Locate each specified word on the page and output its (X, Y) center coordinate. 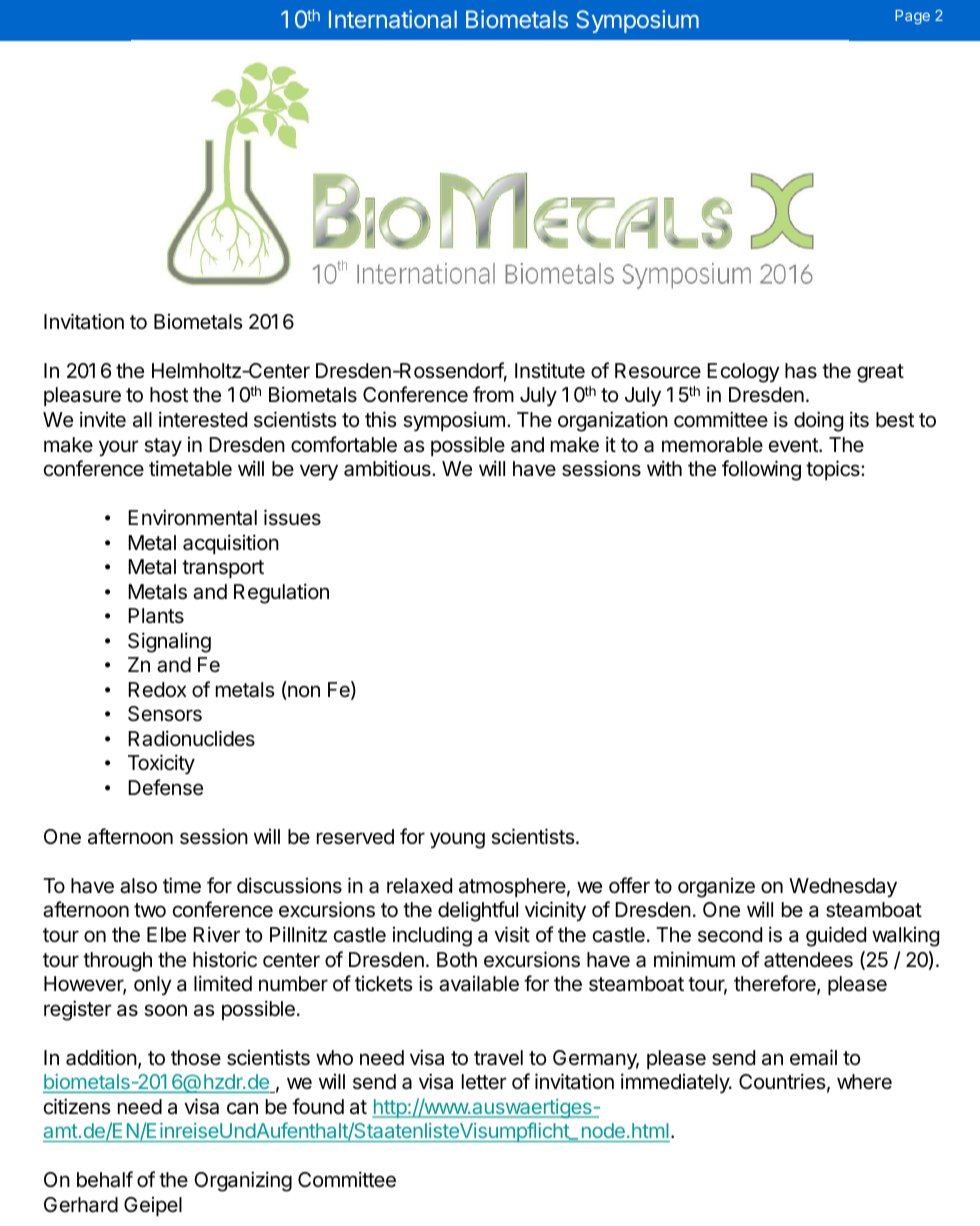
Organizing (243, 1181)
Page (912, 17)
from (493, 394)
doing (818, 421)
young (457, 840)
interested (203, 419)
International (393, 19)
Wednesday (843, 888)
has (801, 371)
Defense (165, 787)
